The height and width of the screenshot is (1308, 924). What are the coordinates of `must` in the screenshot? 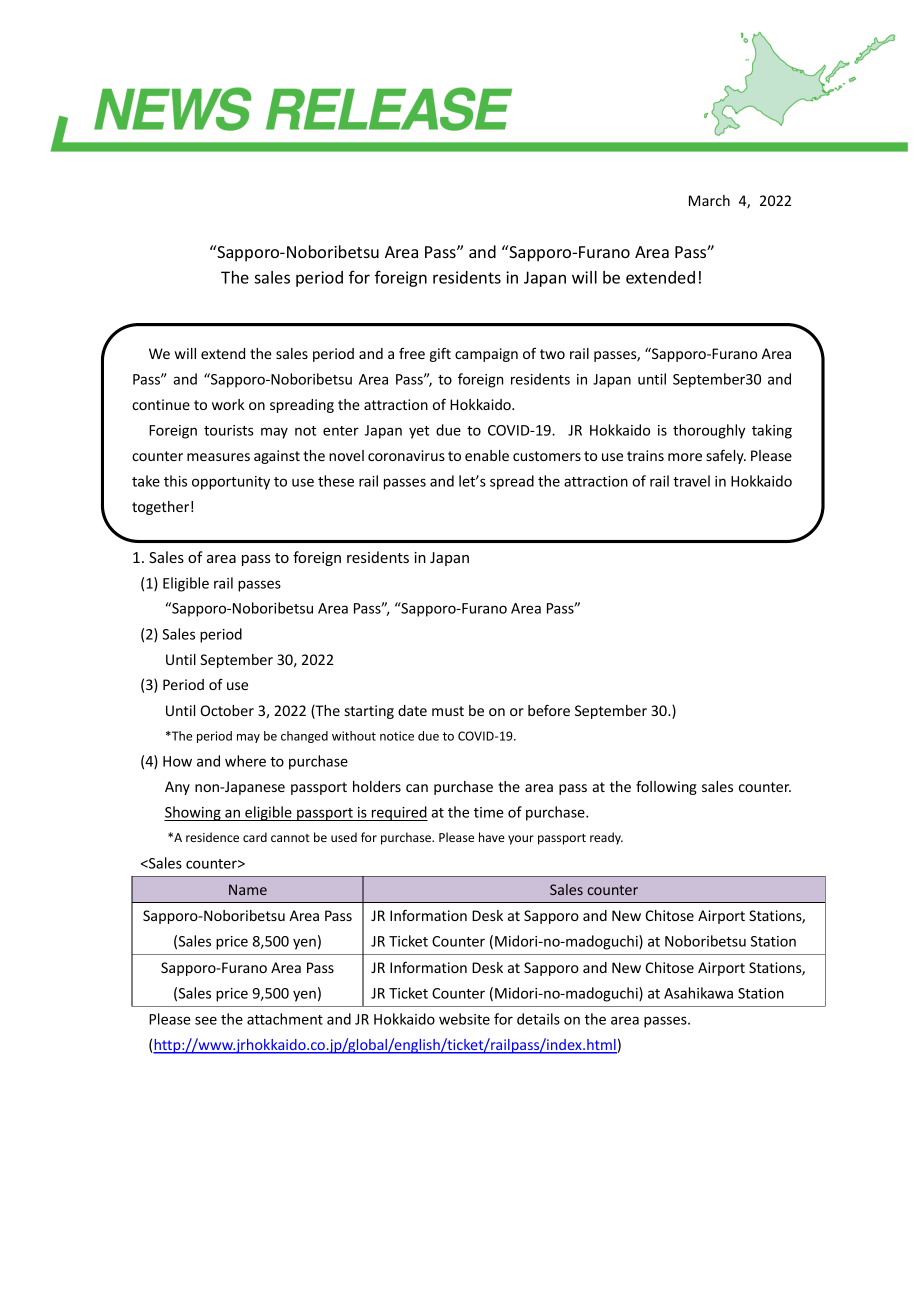 It's located at (448, 711).
